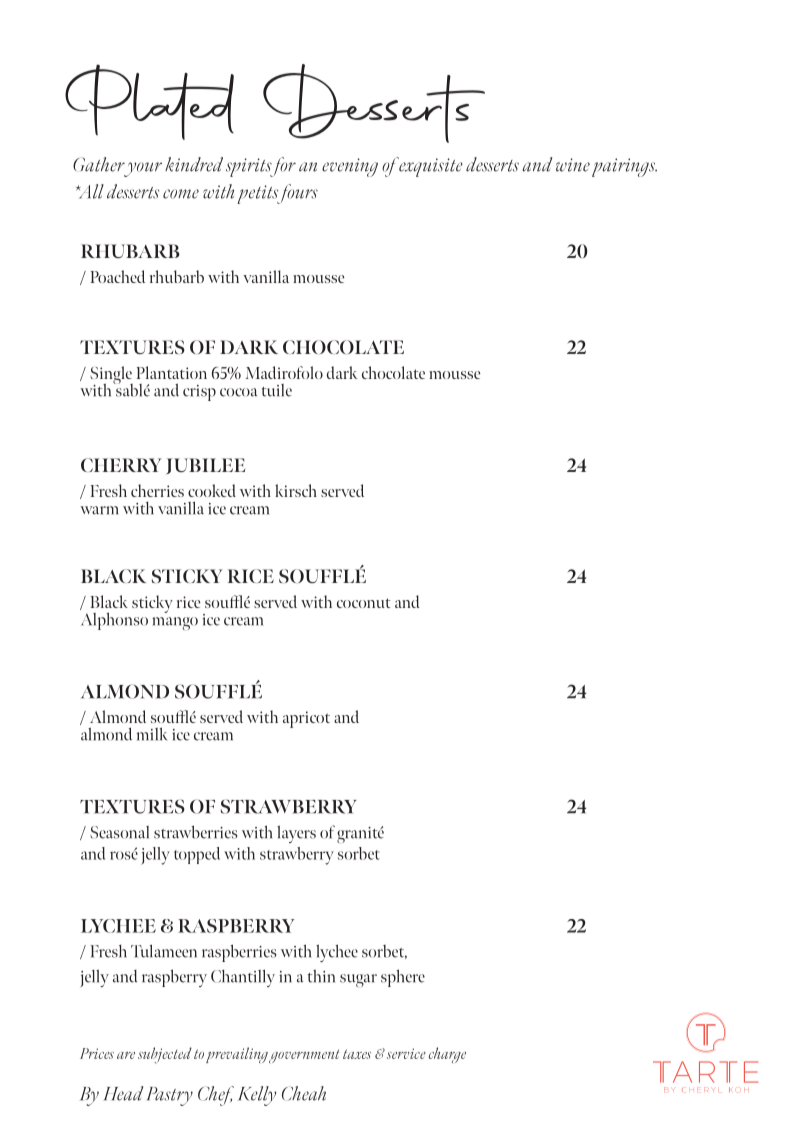 Image resolution: width=808 pixels, height=1143 pixels. What do you see at coordinates (358, 980) in the page?
I see `sugar` at bounding box center [358, 980].
